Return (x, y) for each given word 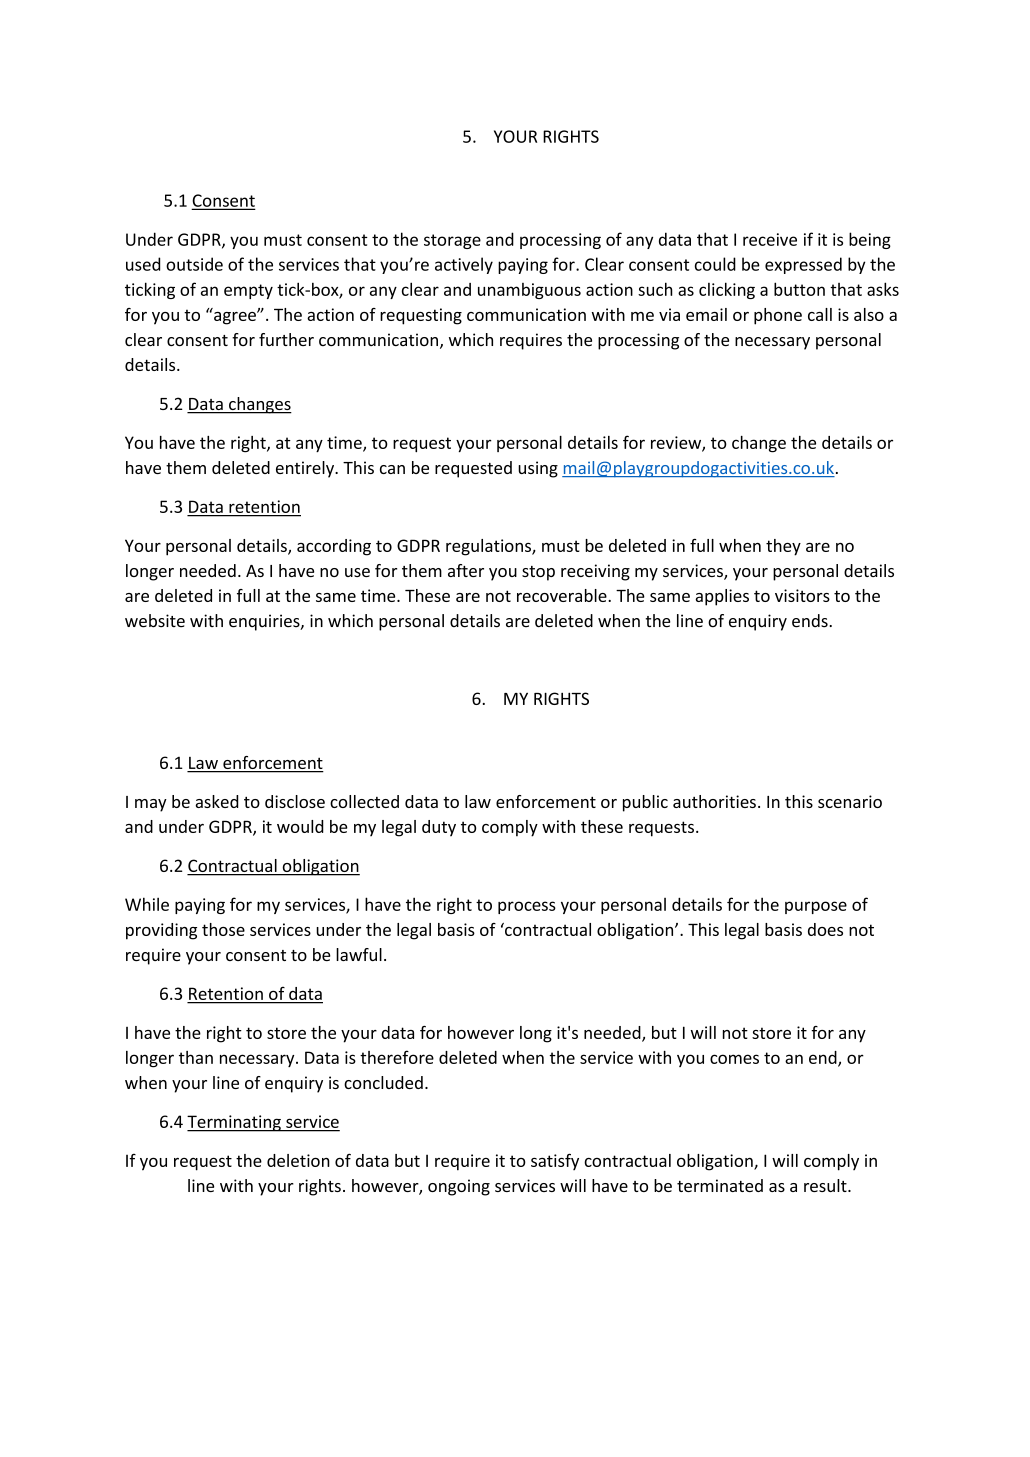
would (300, 826)
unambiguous (529, 291)
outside (194, 264)
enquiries (265, 622)
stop (538, 573)
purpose (816, 907)
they (783, 547)
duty (439, 828)
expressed (803, 265)
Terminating (235, 1123)
